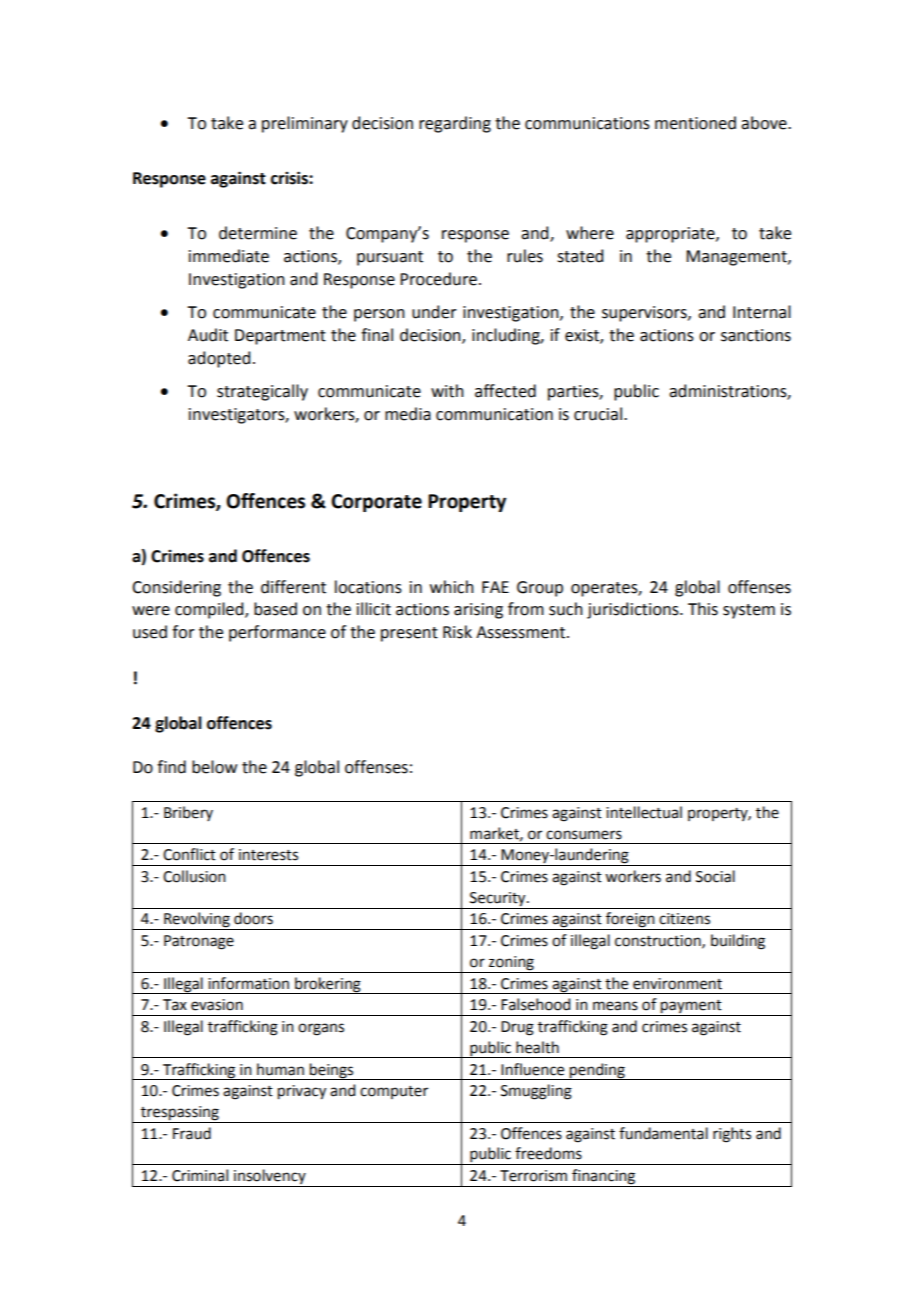  Describe the element at coordinates (703, 609) in the image. I see `This` at that location.
